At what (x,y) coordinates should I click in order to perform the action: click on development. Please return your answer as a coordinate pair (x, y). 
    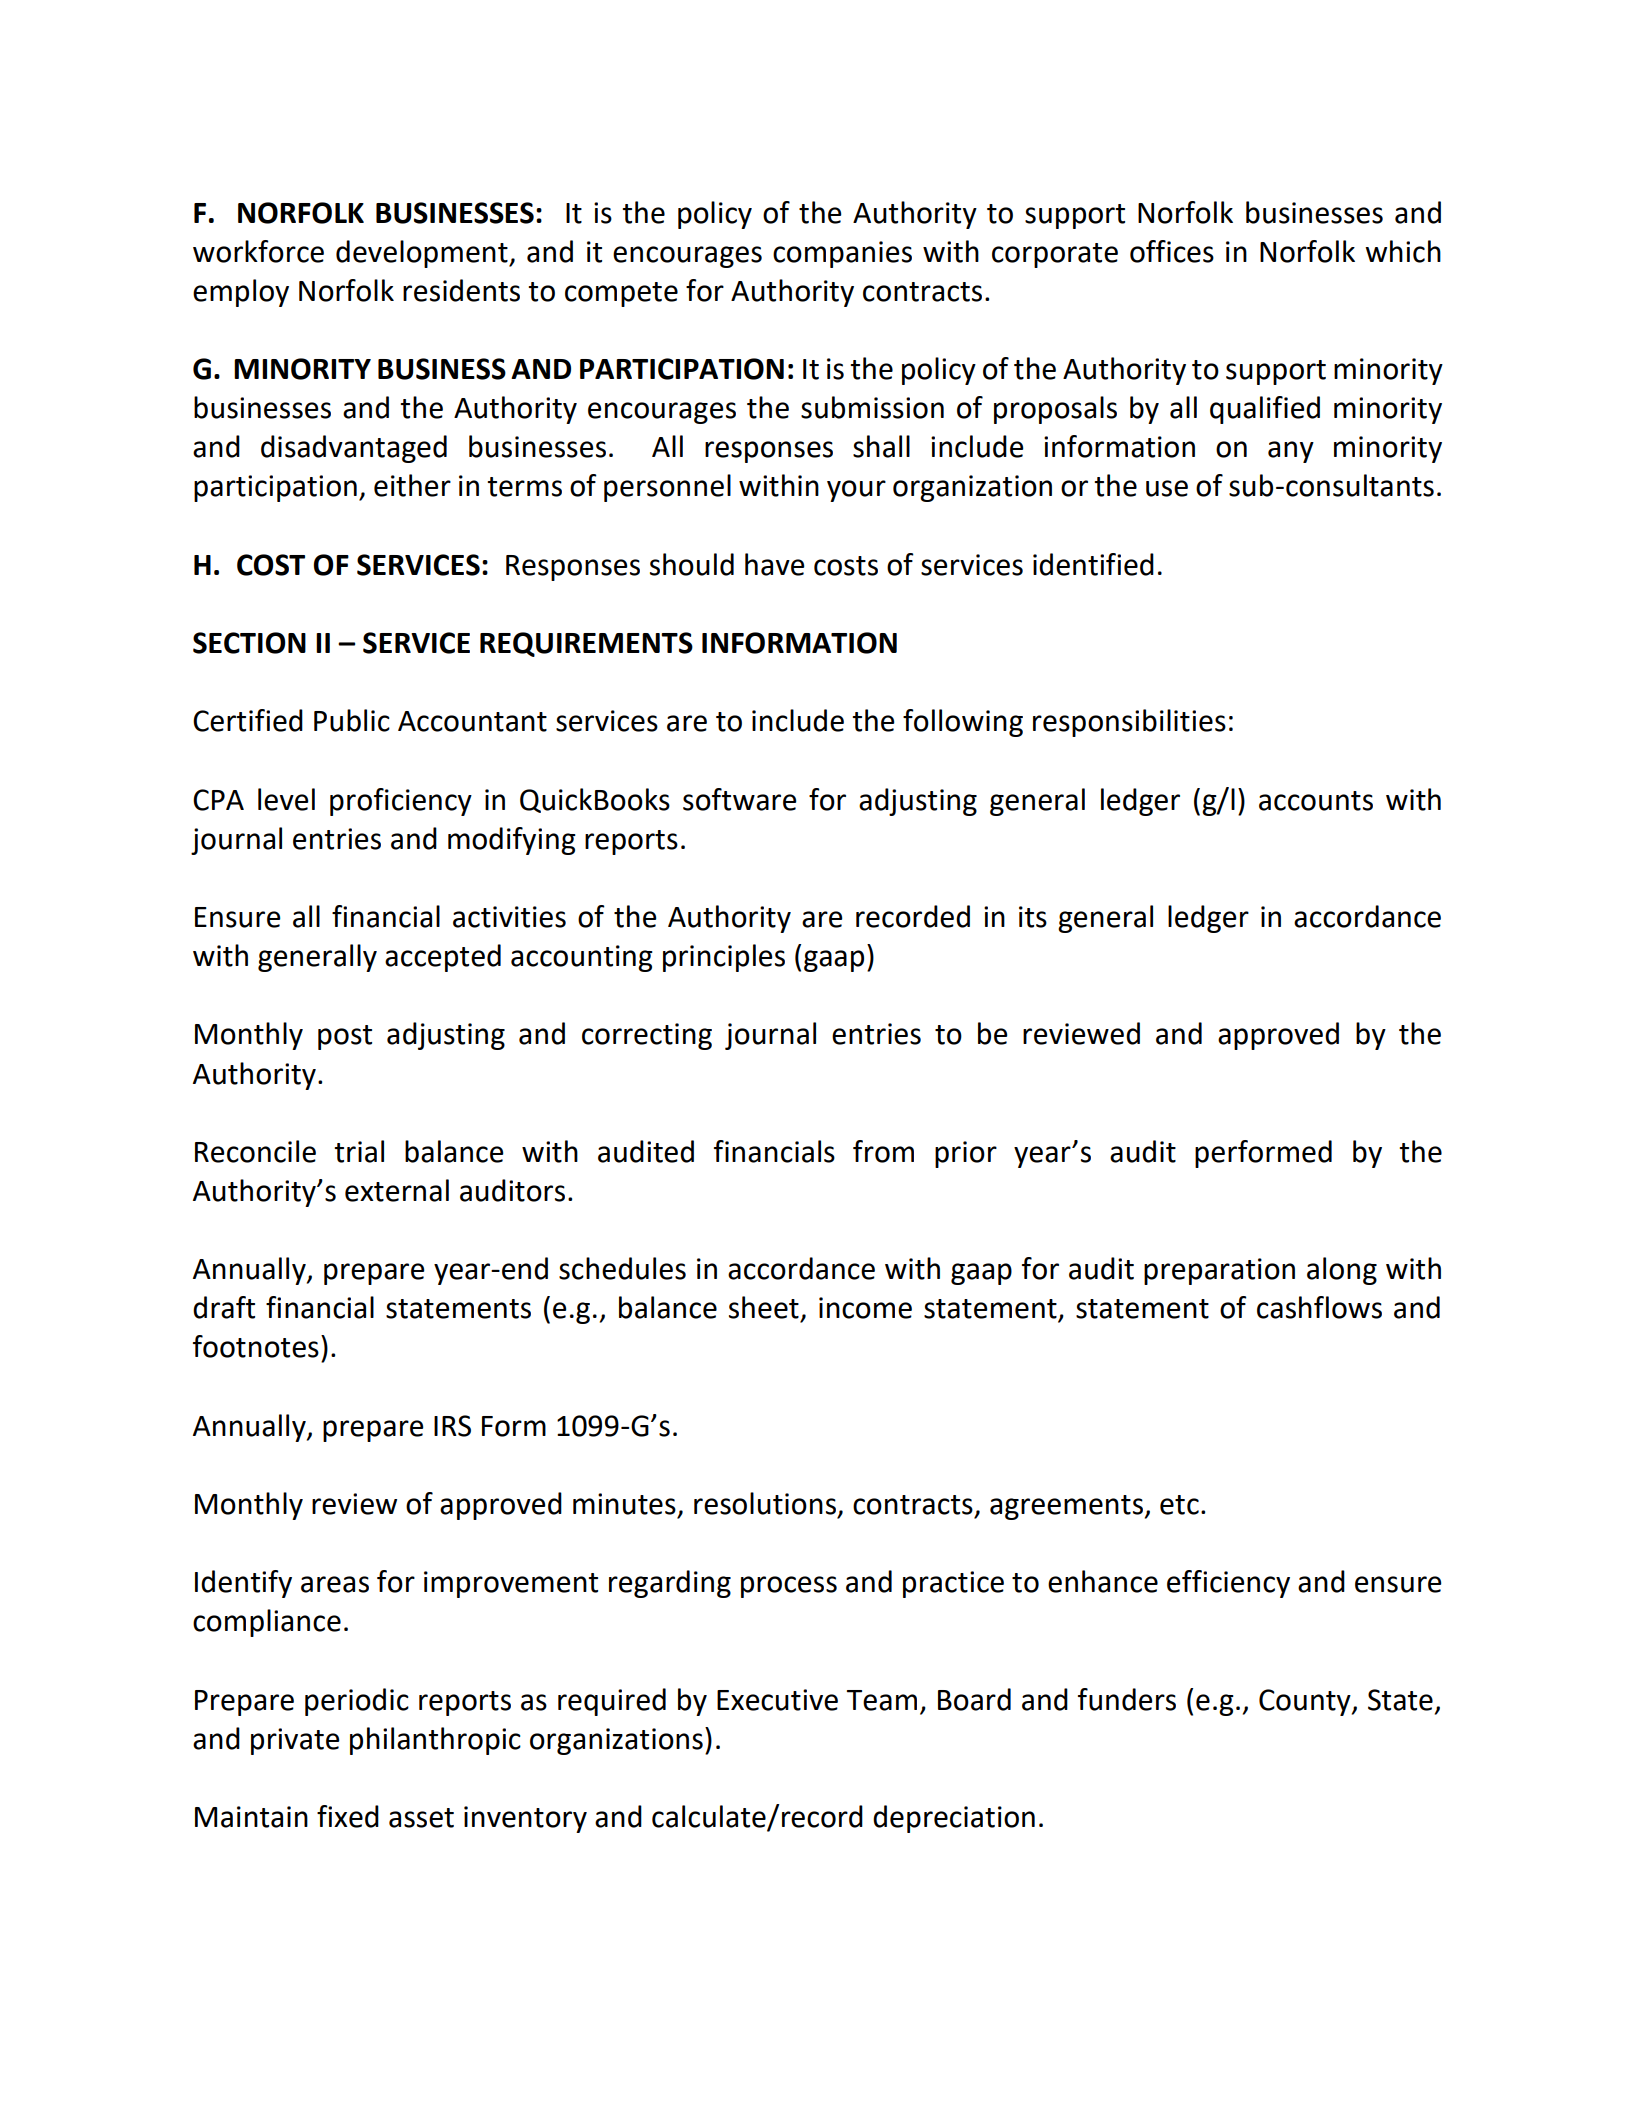
    Looking at the image, I should click on (423, 254).
